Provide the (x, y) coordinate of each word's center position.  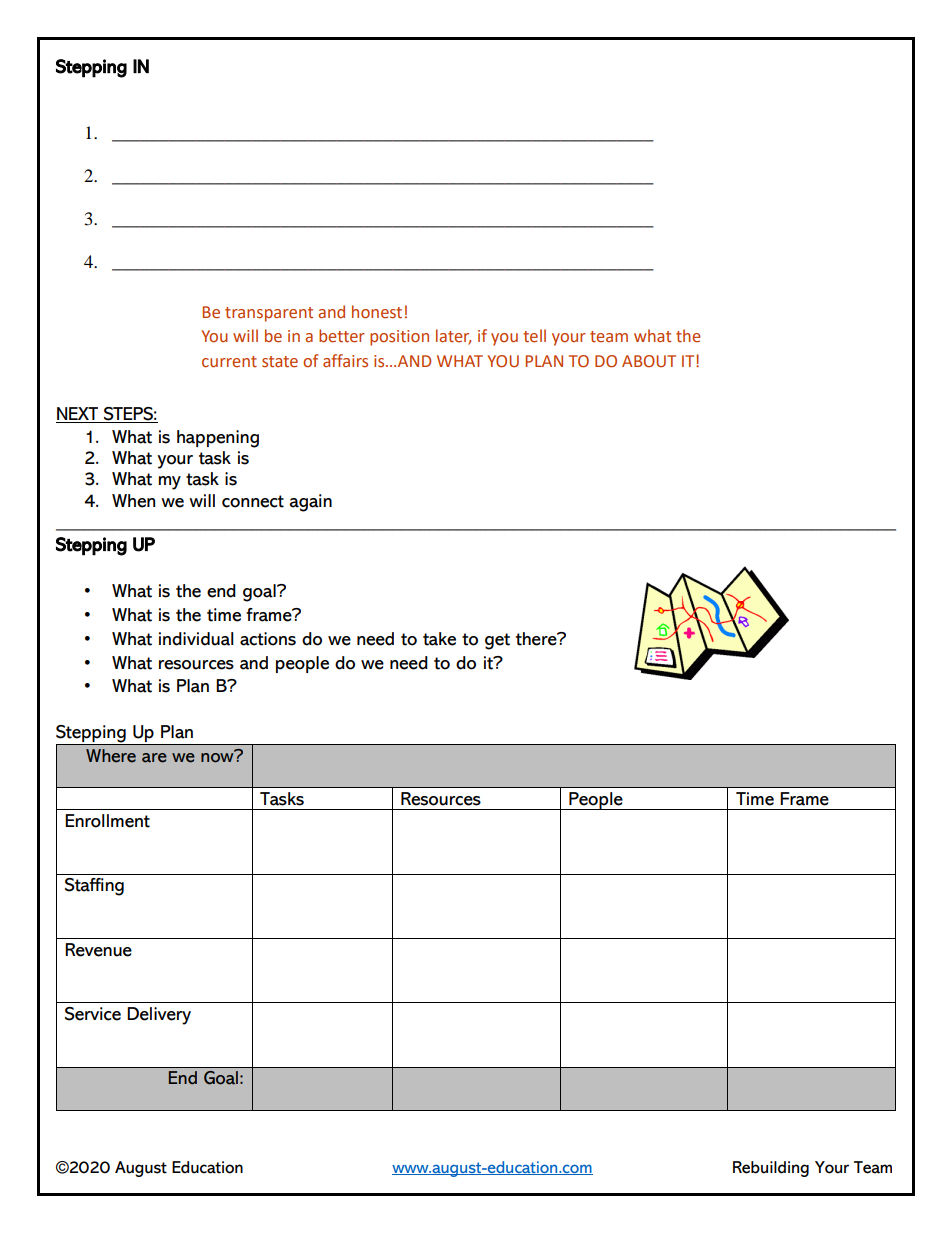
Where (111, 756)
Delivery (159, 1016)
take (439, 639)
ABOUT (649, 361)
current (229, 362)
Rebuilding (771, 1169)
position (399, 338)
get (497, 641)
